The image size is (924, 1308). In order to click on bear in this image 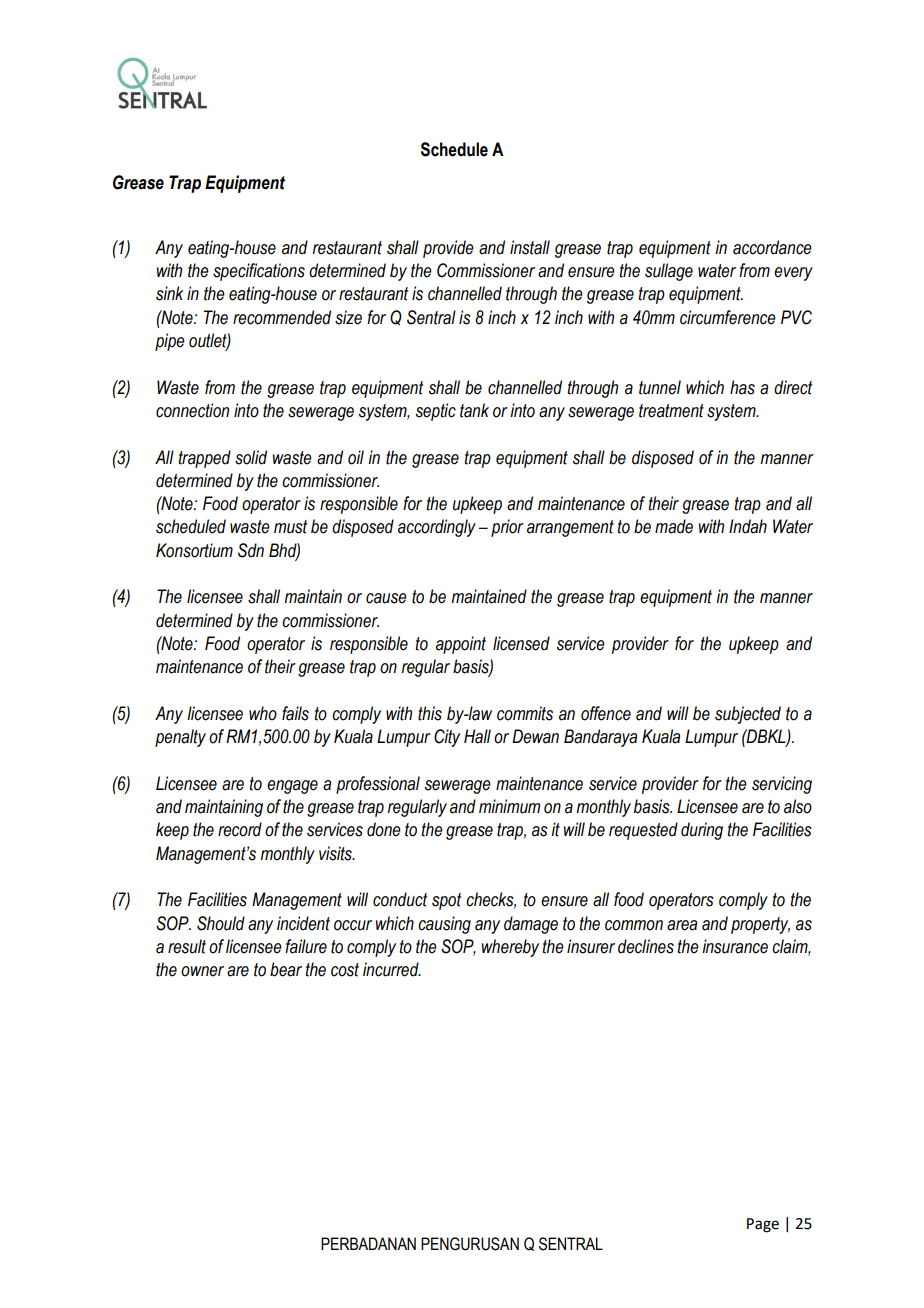, I will do `click(286, 969)`.
